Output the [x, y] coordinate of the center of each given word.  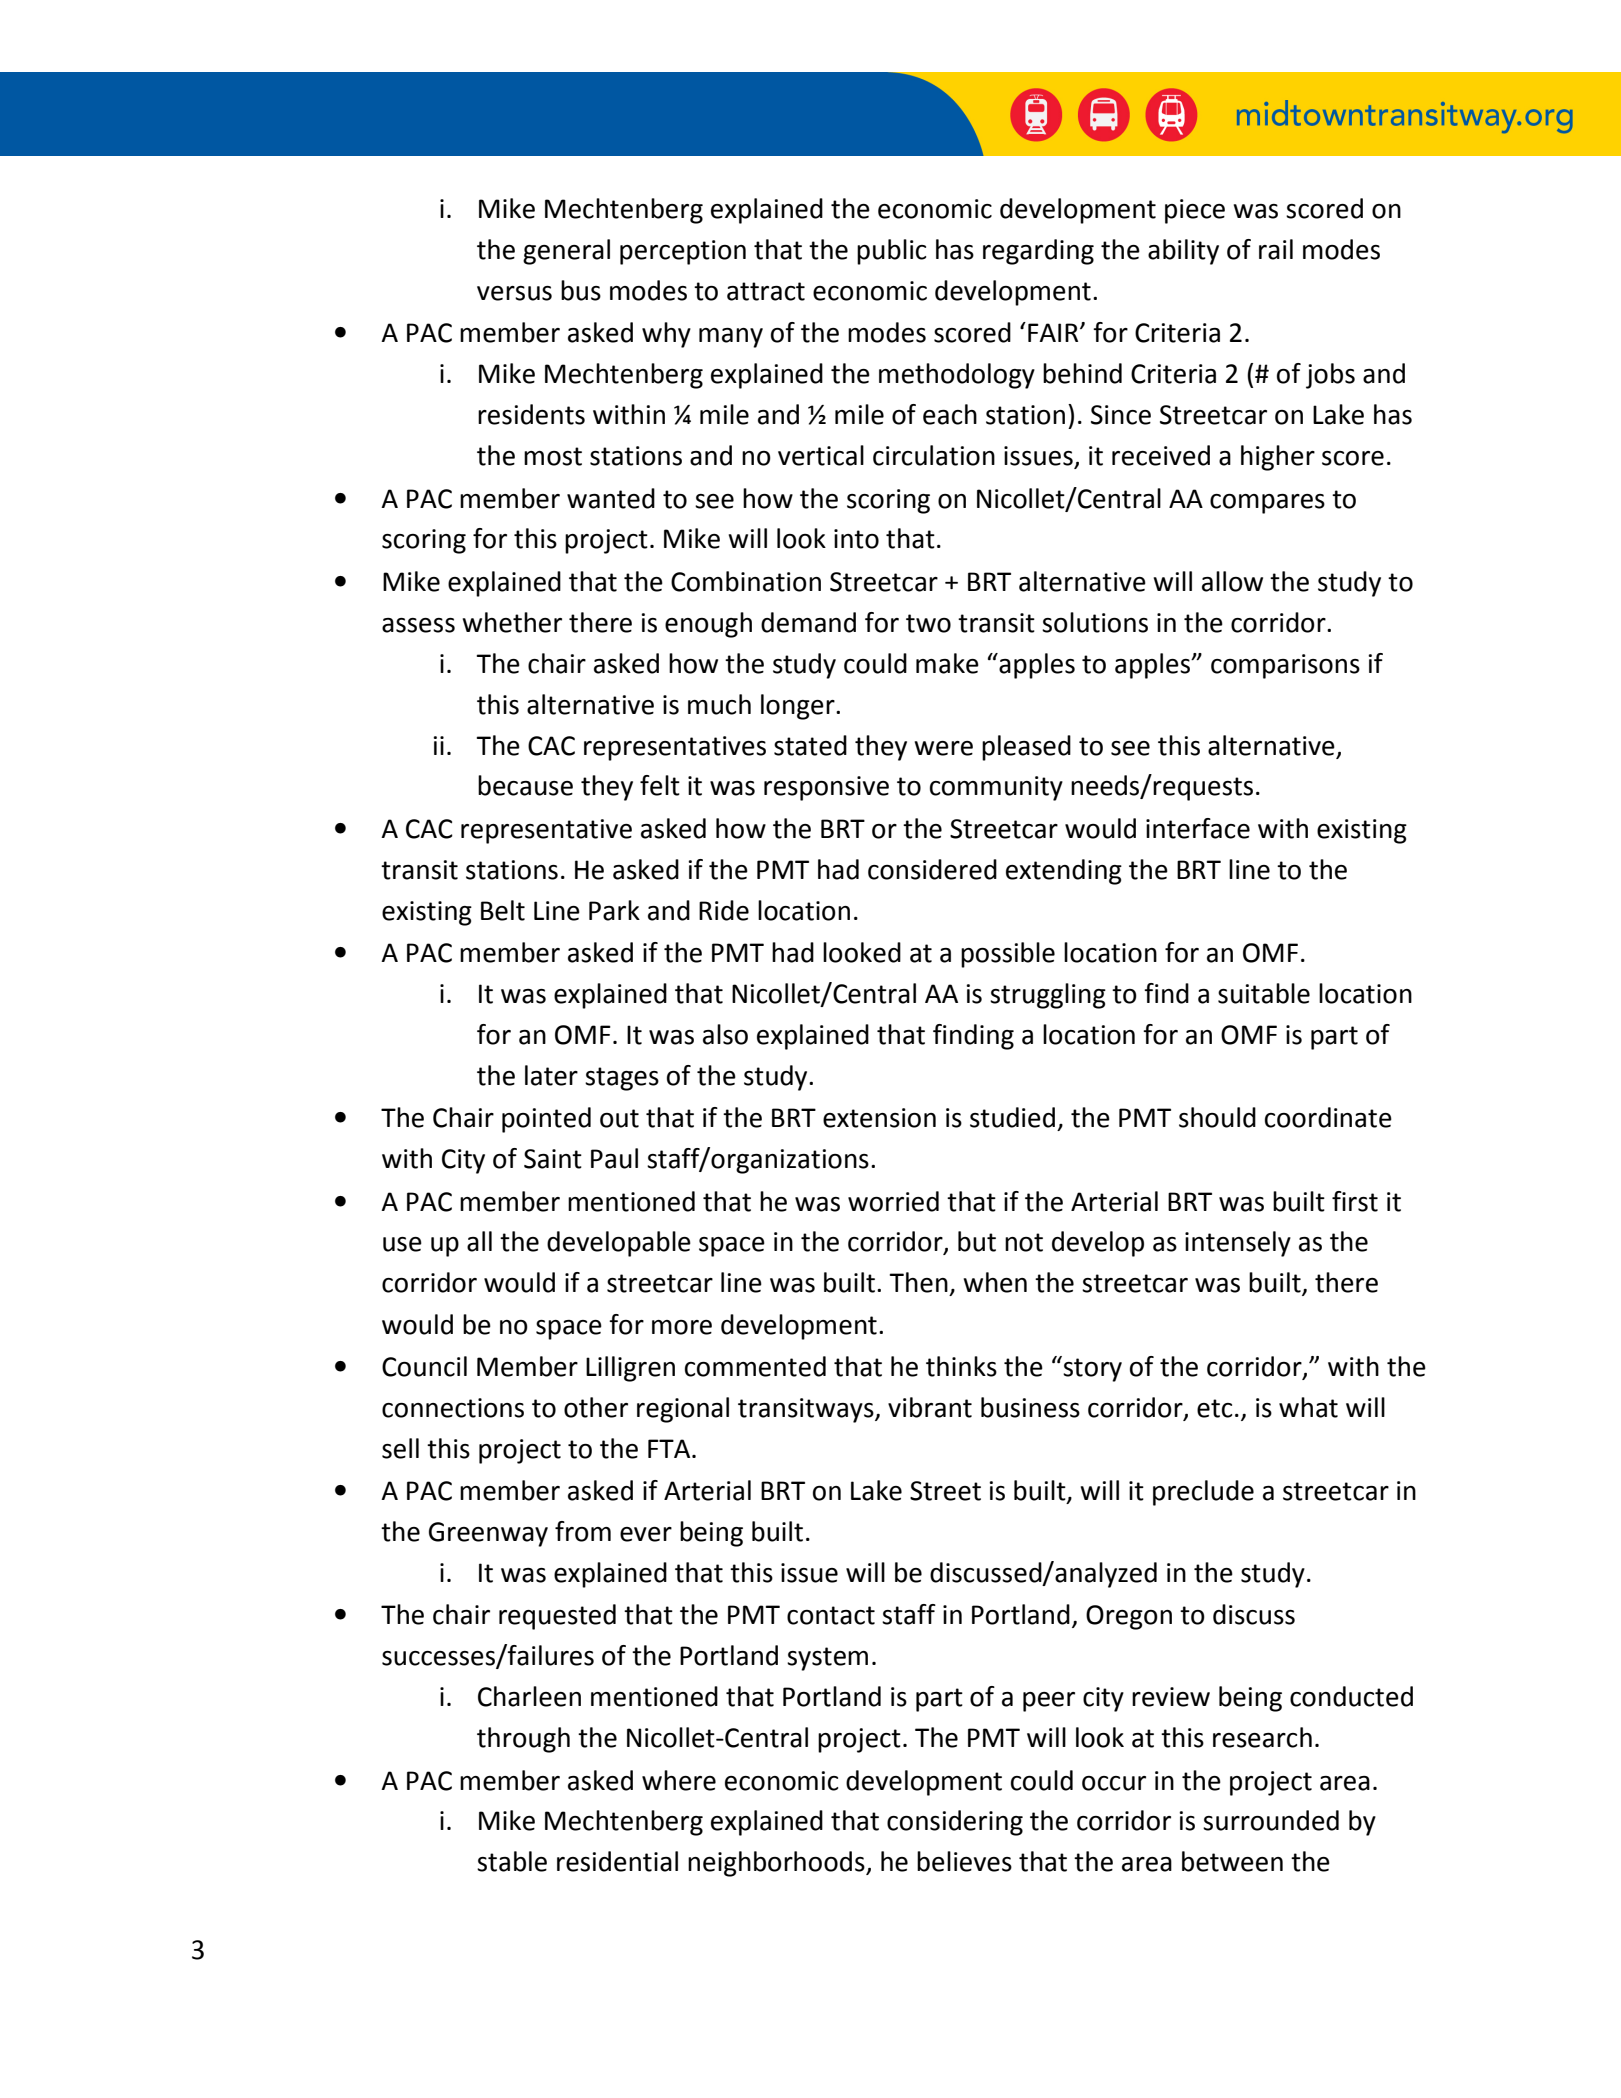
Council [424, 1366]
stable [512, 1861]
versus [514, 293]
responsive [826, 788]
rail [1276, 249]
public [891, 252]
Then [918, 1282]
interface [1198, 828]
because [525, 785]
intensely [1238, 1244]
